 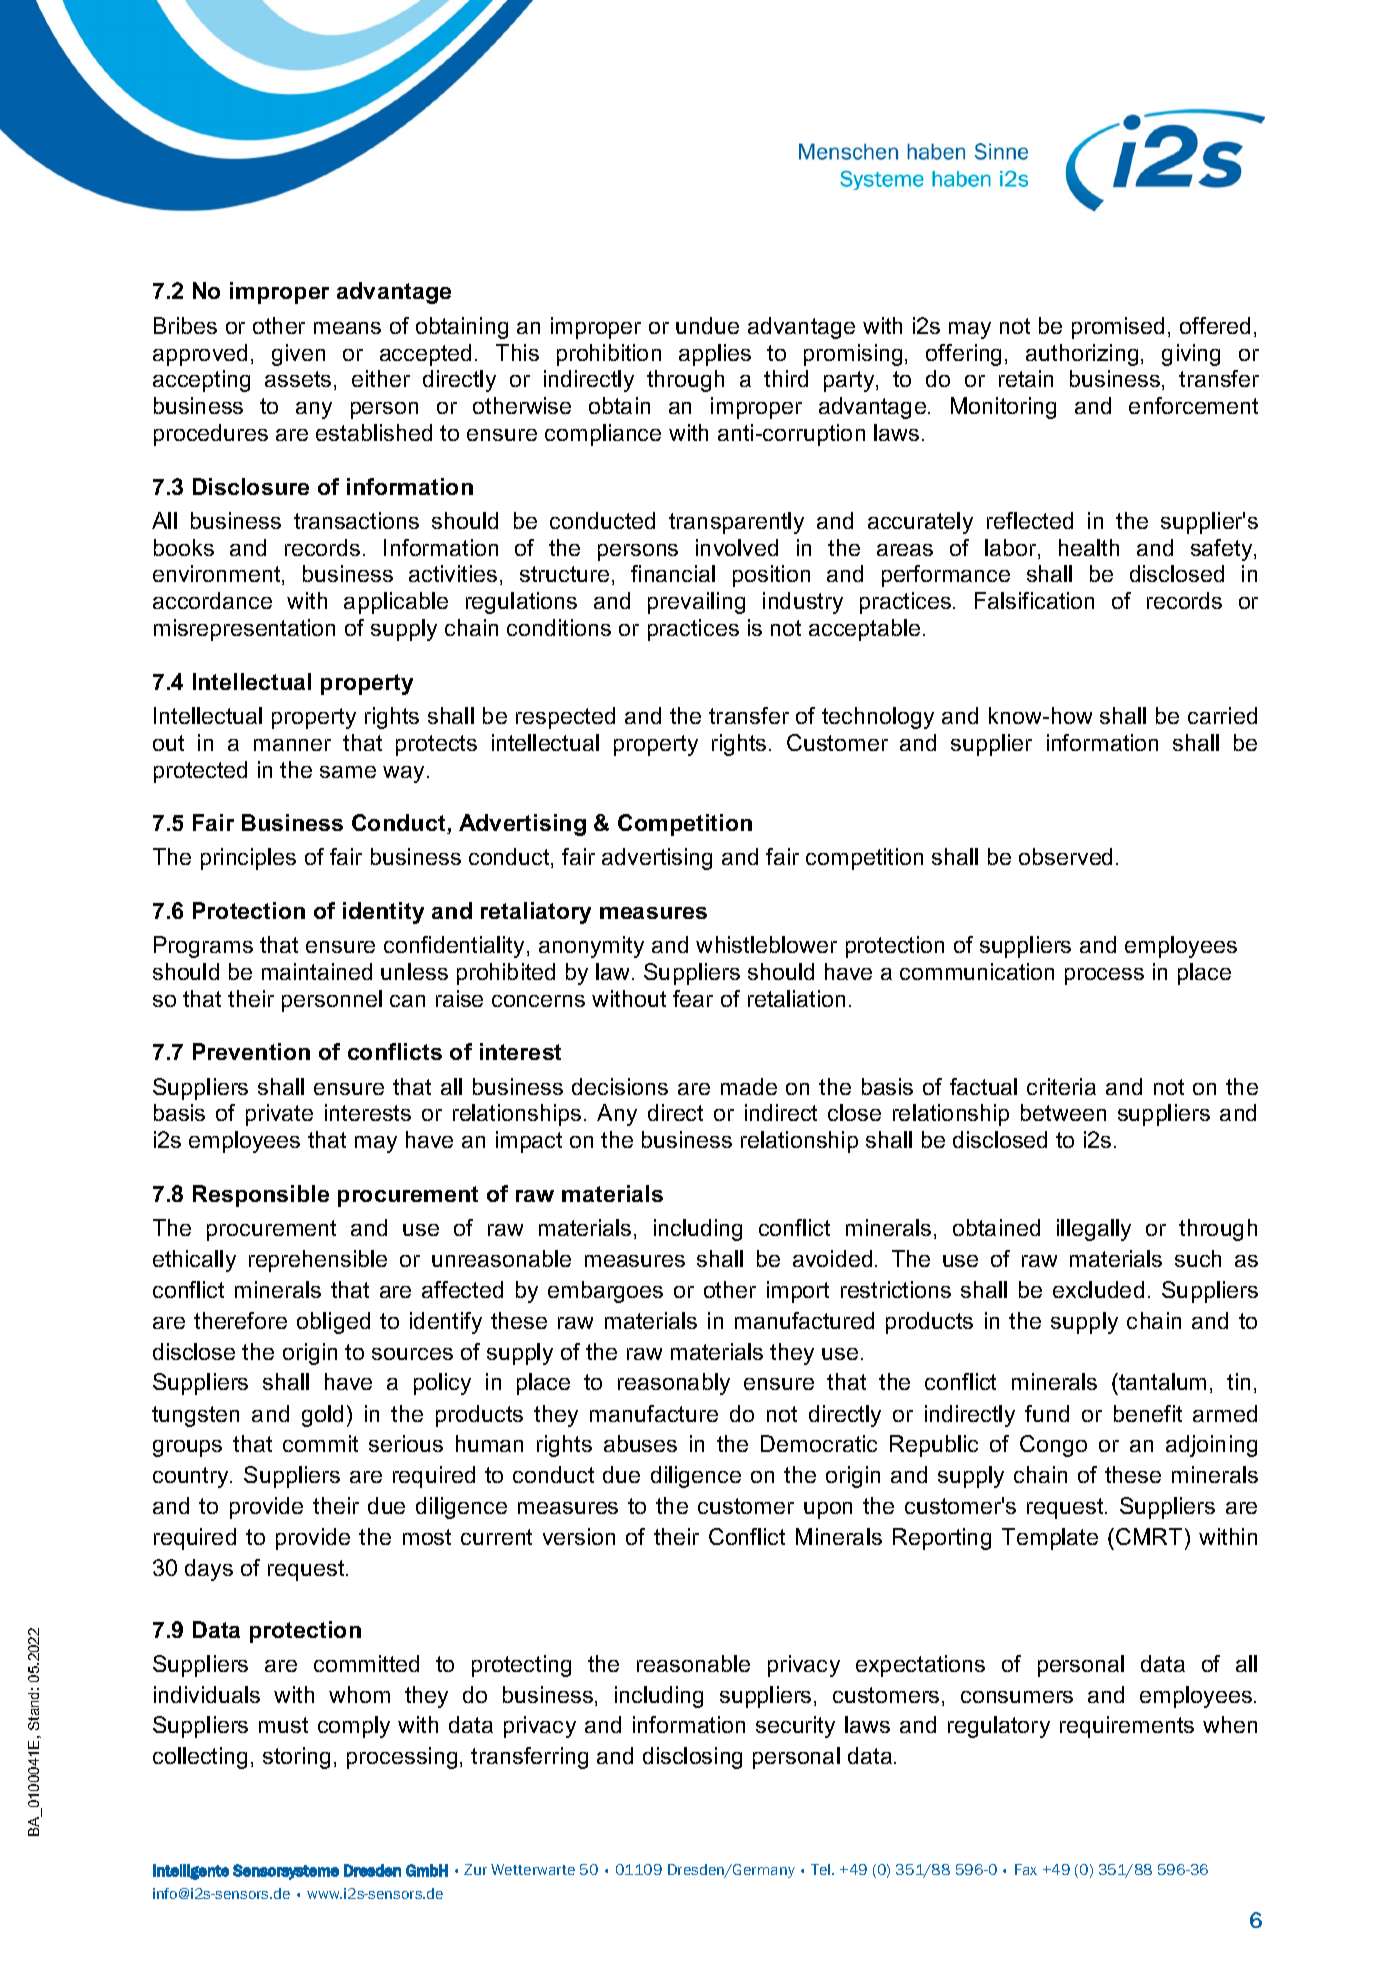 I want to click on criteria, so click(x=1061, y=1086).
